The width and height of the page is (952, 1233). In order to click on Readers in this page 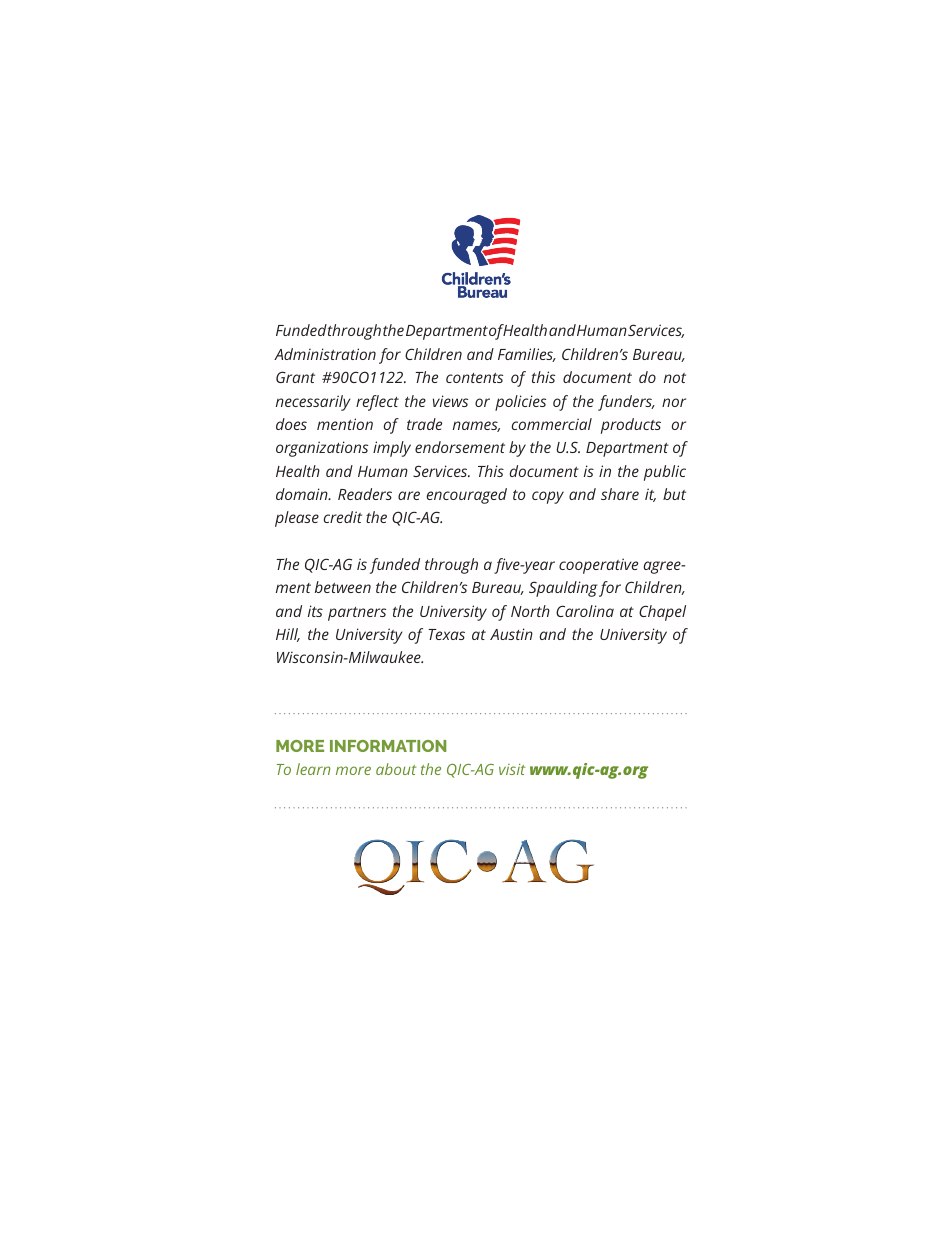, I will do `click(365, 494)`.
